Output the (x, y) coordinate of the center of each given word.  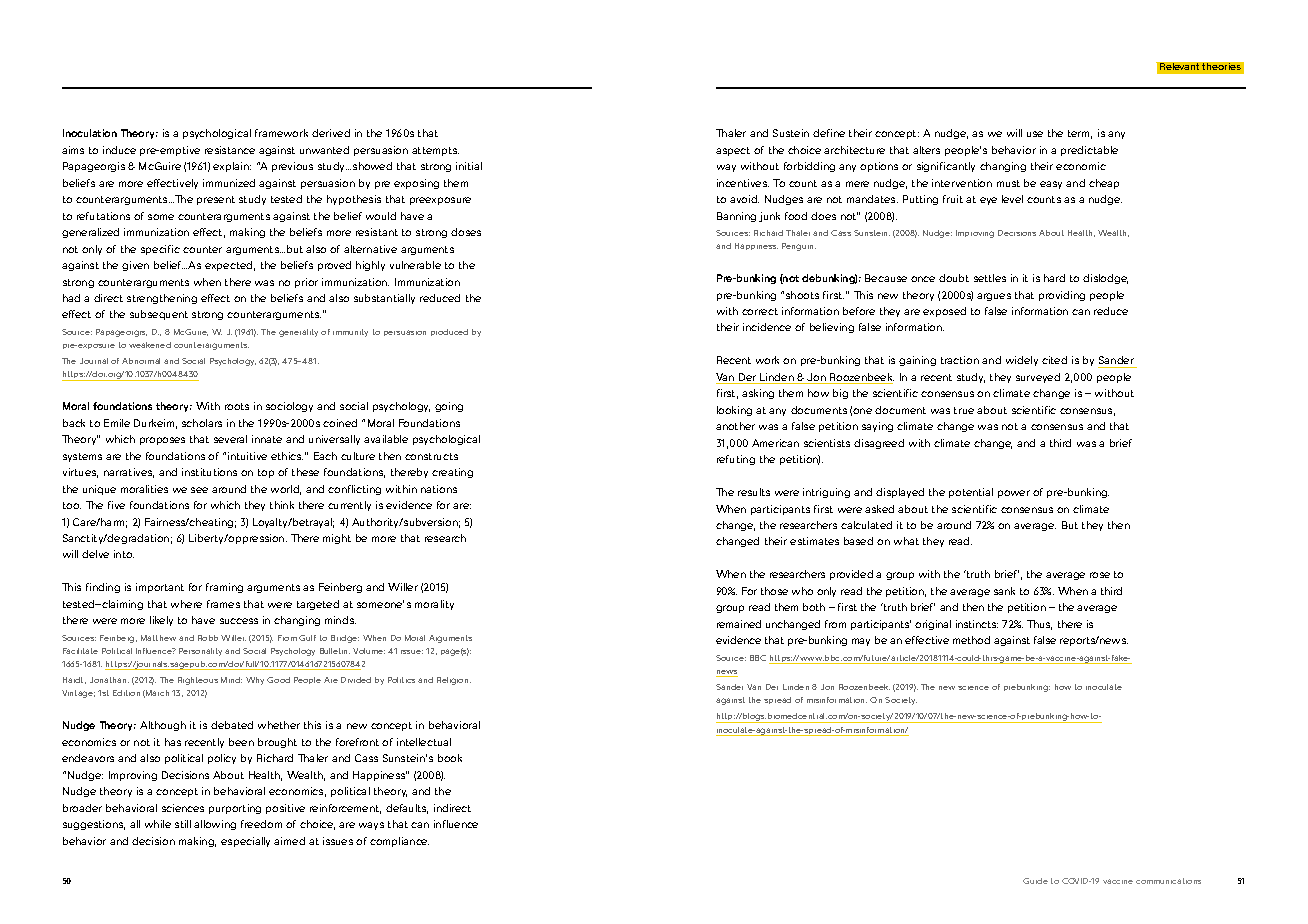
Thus (1039, 625)
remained (739, 624)
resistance (230, 150)
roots (237, 406)
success (239, 621)
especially (245, 842)
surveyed (1038, 378)
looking (734, 411)
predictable (1089, 151)
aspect (733, 151)
